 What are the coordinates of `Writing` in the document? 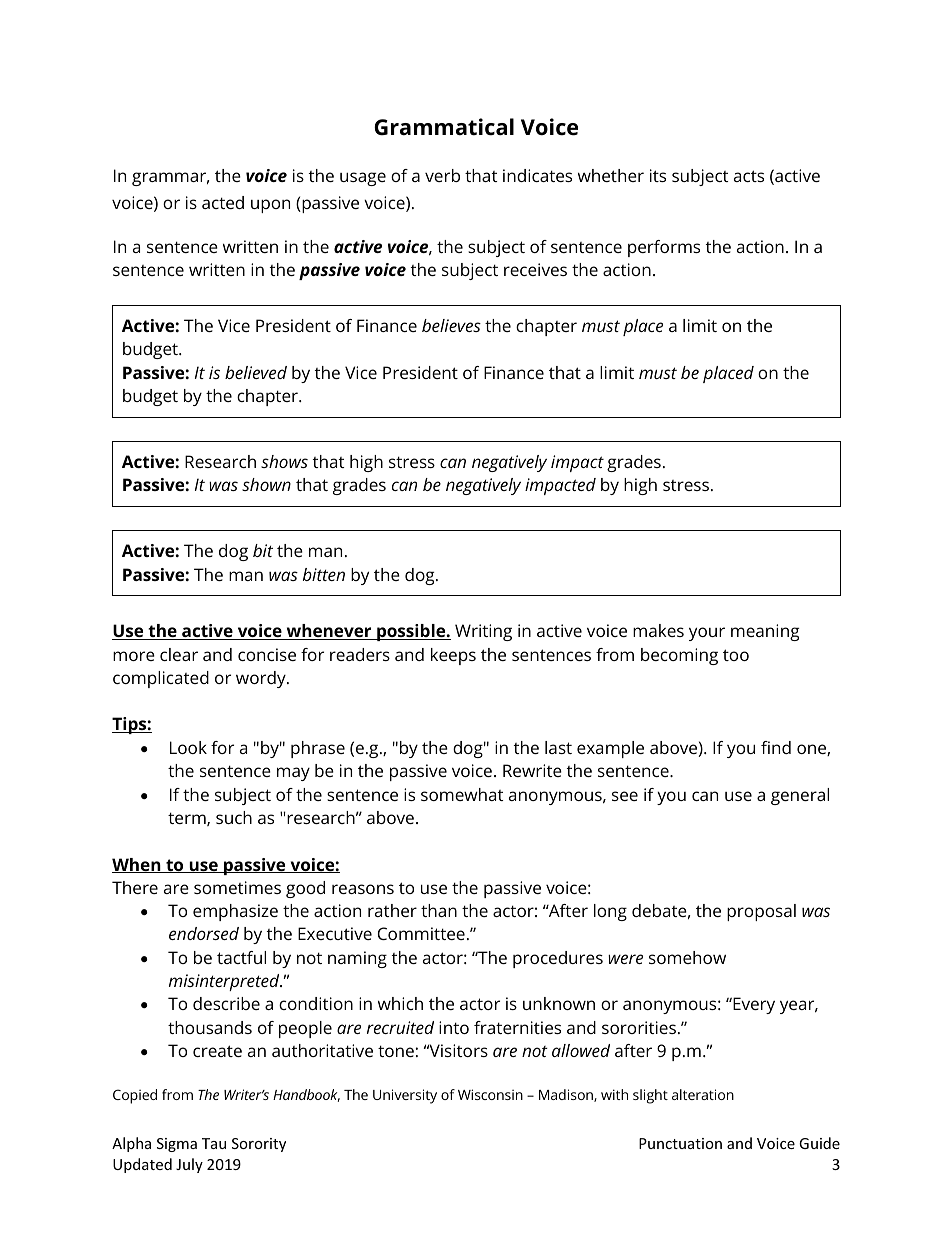 It's located at (483, 632).
